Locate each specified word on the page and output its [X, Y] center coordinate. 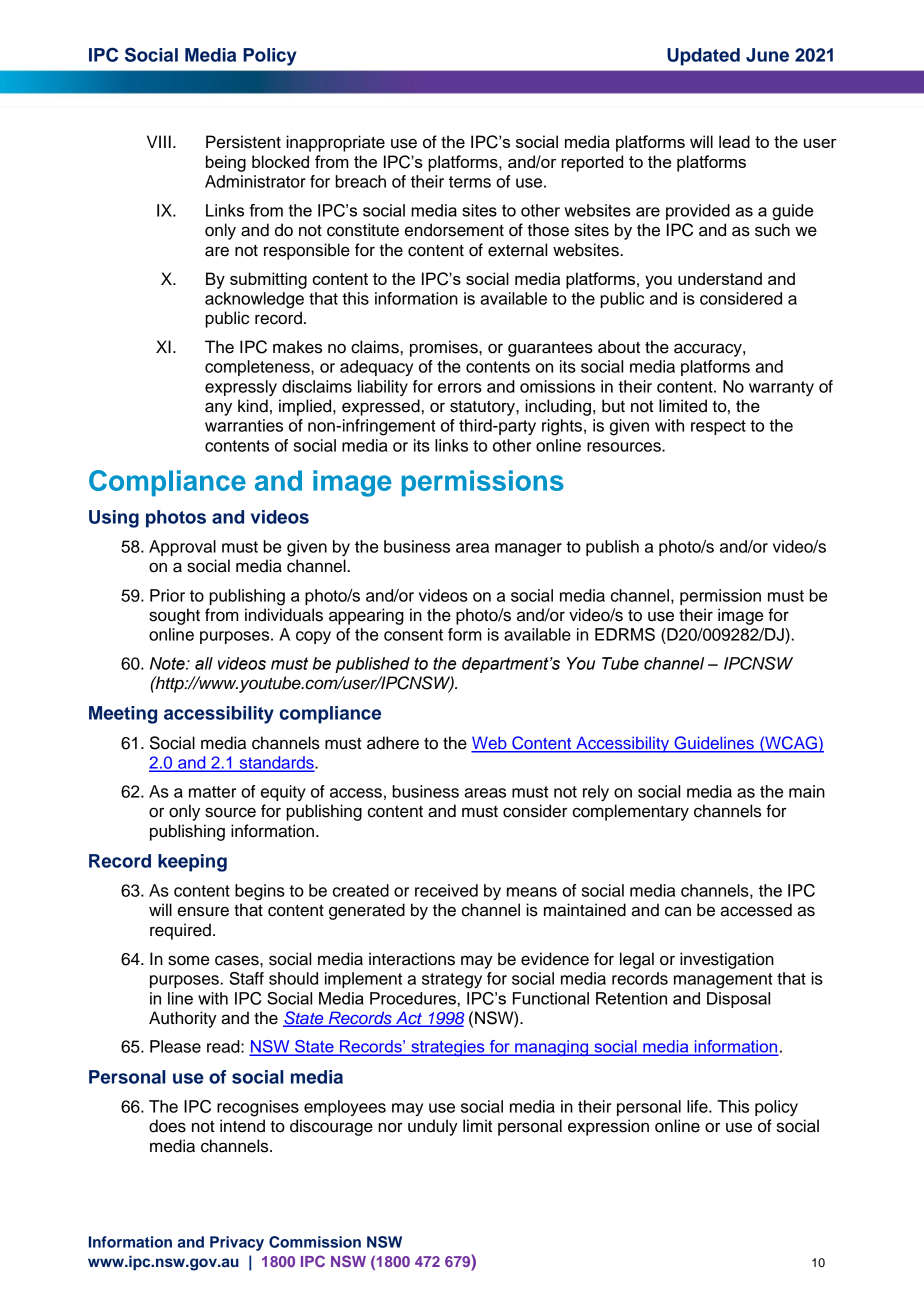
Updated [703, 57]
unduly [433, 1127]
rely [596, 793]
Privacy [237, 1243]
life [698, 1106]
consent [413, 635]
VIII [159, 141]
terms [470, 182]
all [204, 663]
